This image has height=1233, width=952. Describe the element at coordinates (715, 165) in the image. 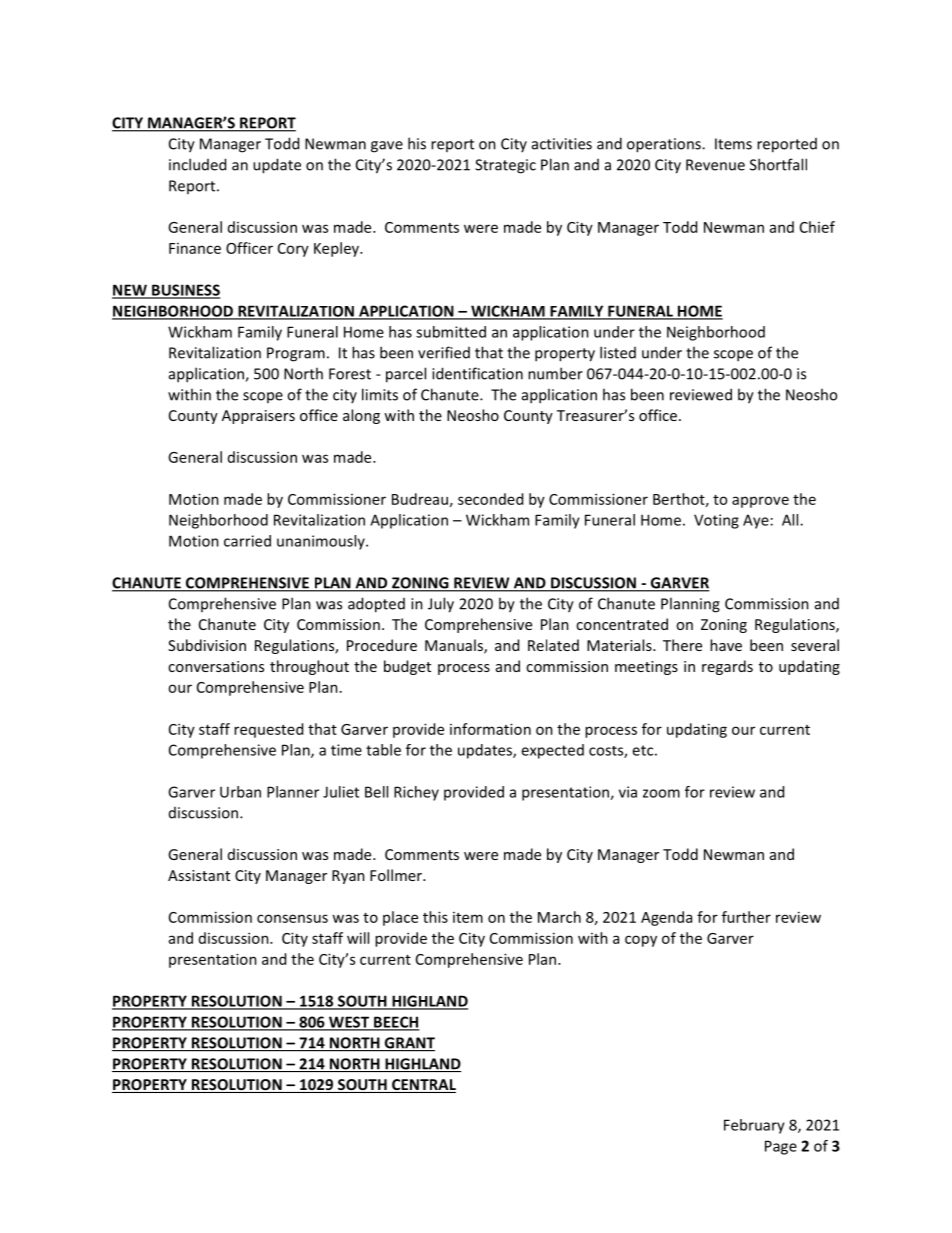

I see `Revenue` at that location.
